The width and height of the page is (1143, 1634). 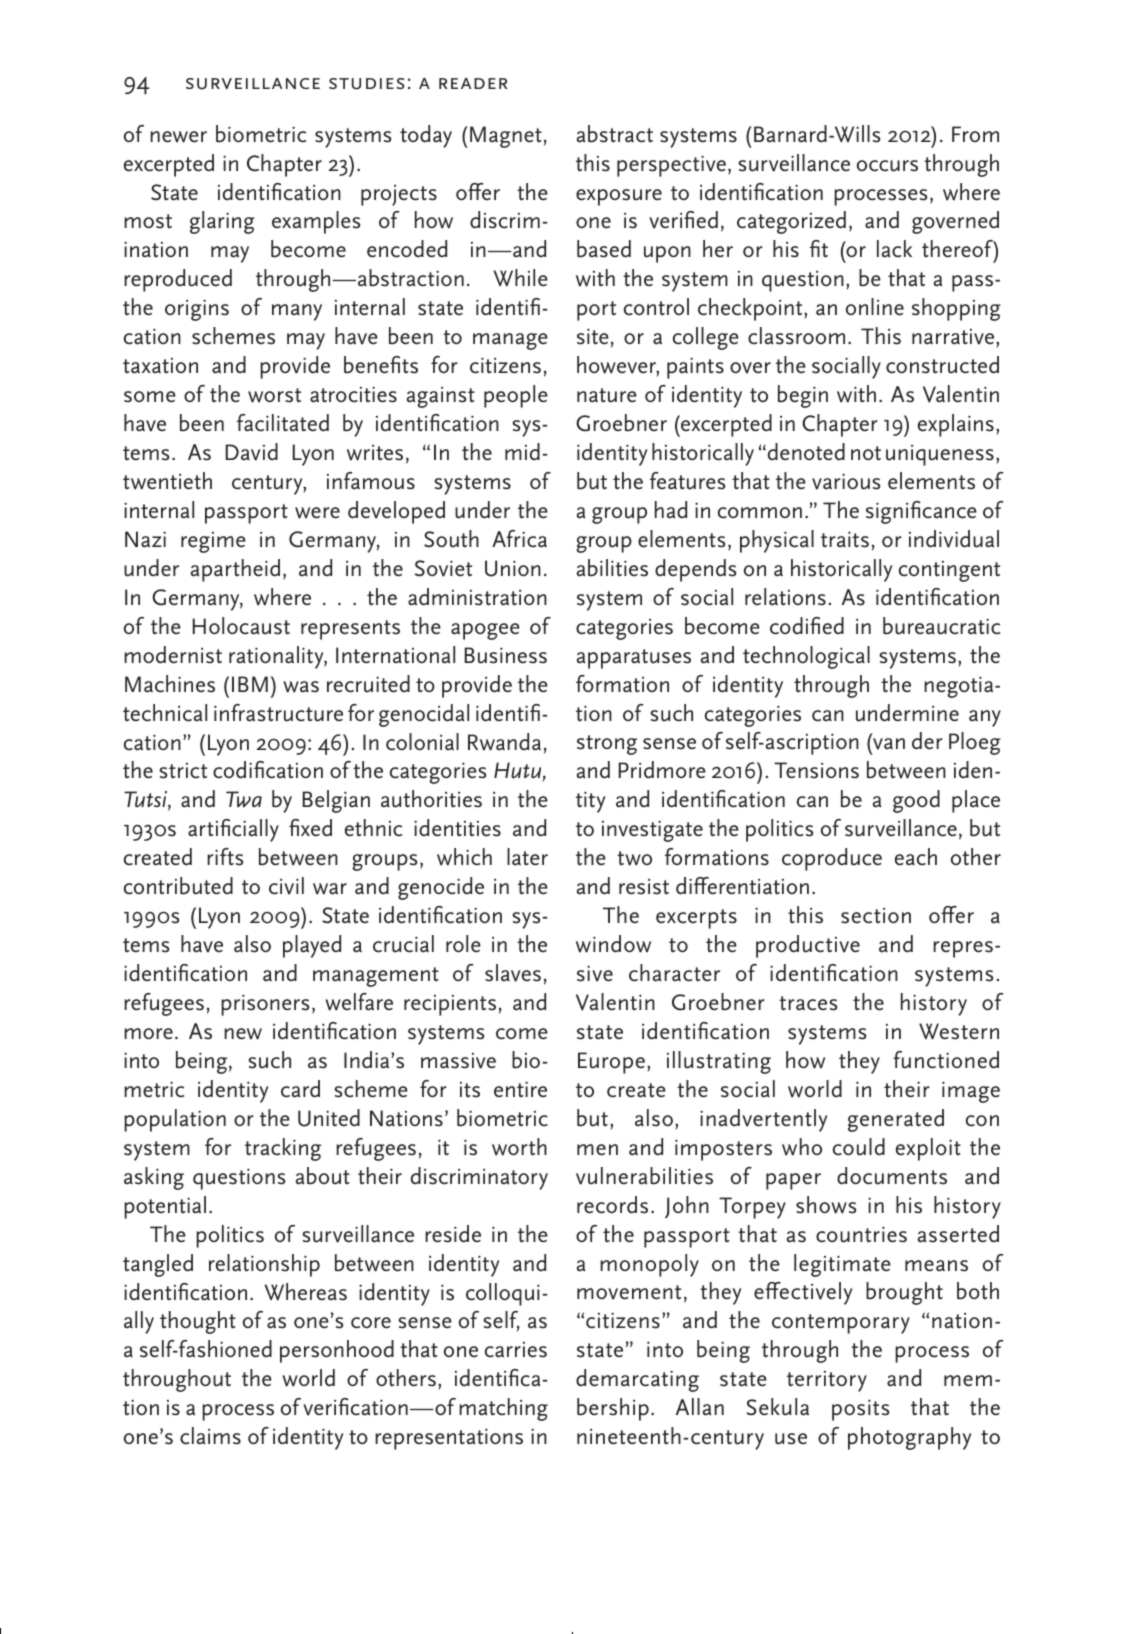 What do you see at coordinates (887, 166) in the page?
I see `occurs` at bounding box center [887, 166].
